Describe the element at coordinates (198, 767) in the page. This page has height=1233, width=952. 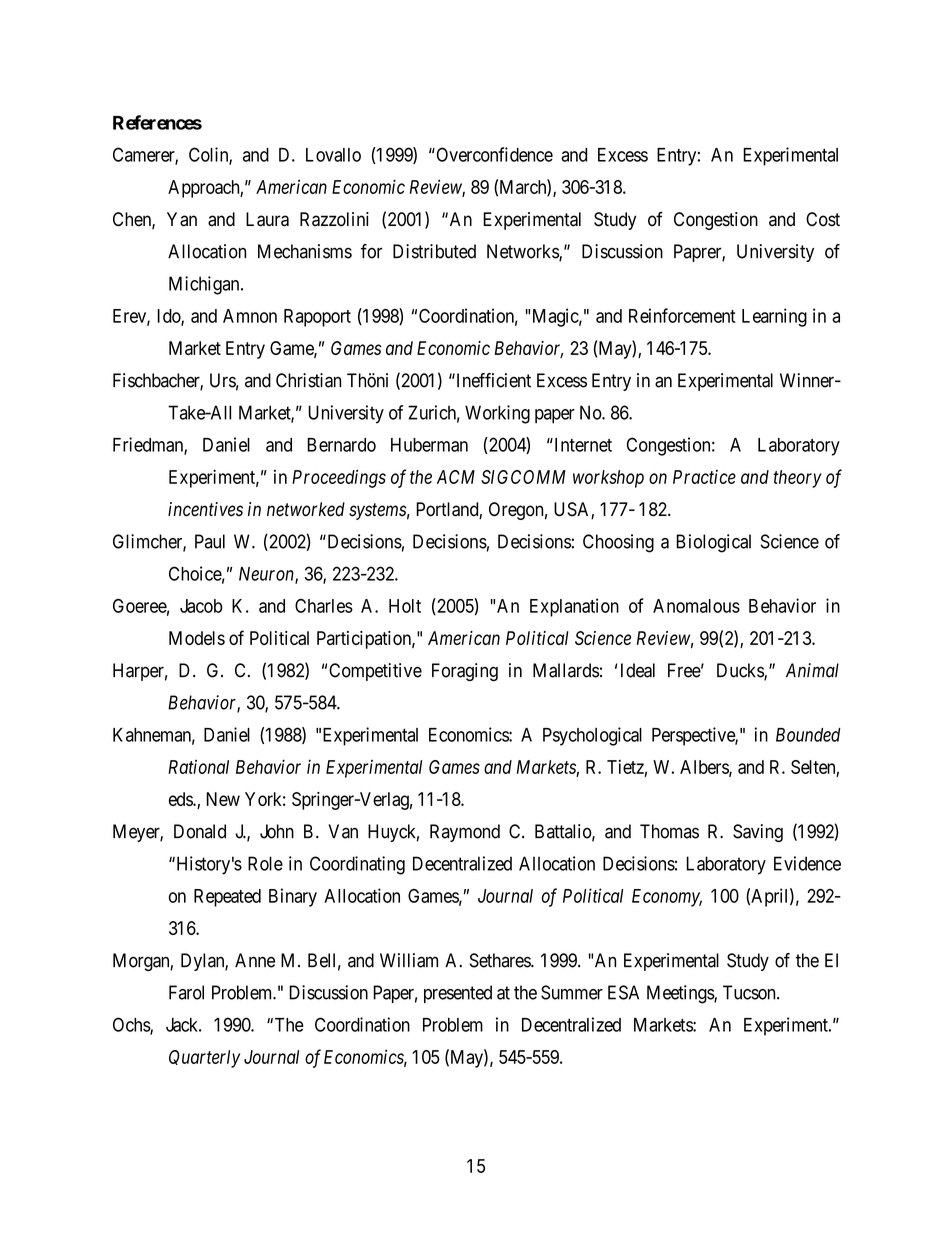
I see `Rational` at that location.
